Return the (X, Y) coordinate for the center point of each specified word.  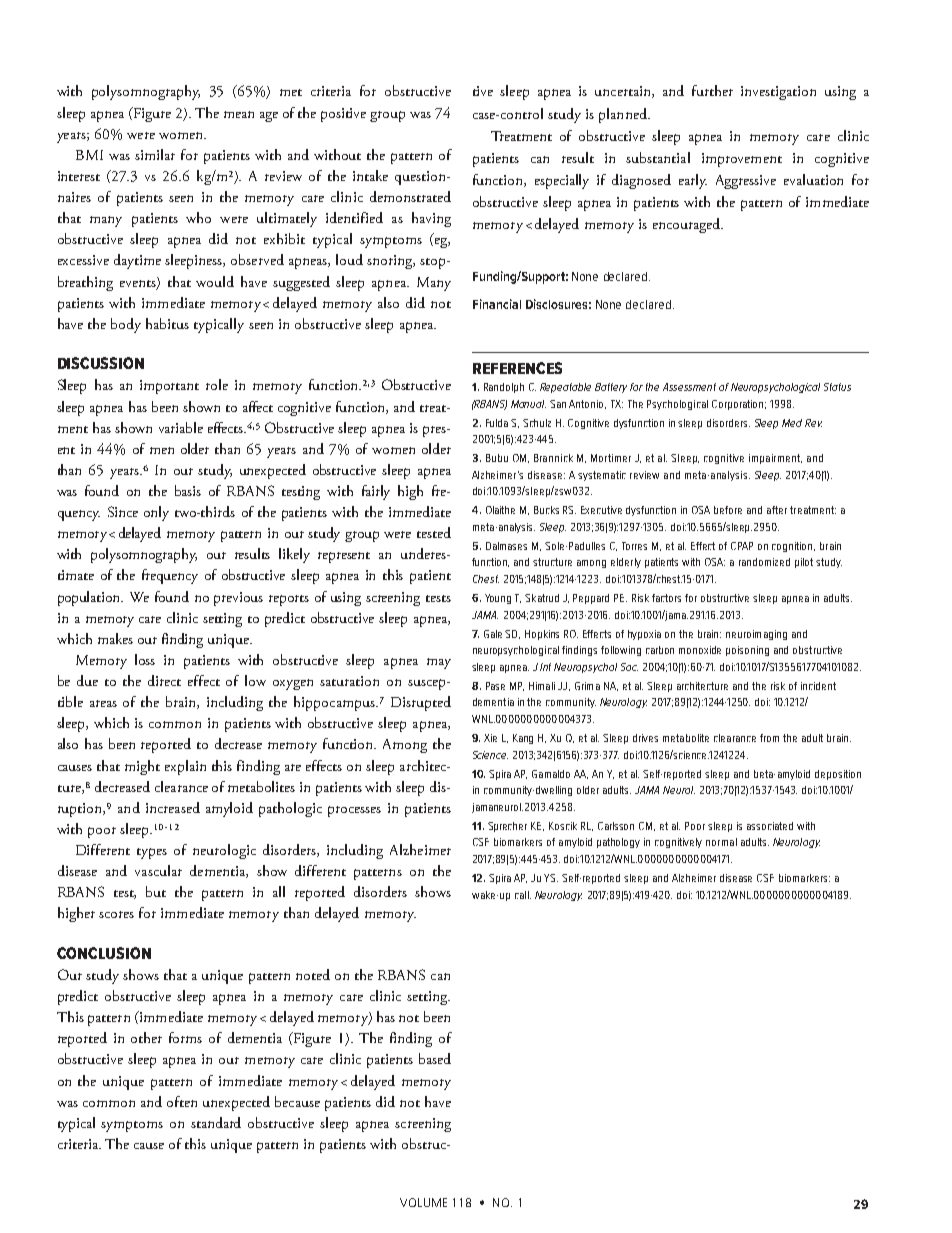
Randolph (504, 388)
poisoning (747, 651)
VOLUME (423, 1202)
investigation (778, 93)
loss (145, 659)
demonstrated (410, 196)
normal (721, 842)
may (439, 663)
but (156, 891)
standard (216, 1122)
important (169, 387)
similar (155, 154)
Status (837, 387)
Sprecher (507, 827)
